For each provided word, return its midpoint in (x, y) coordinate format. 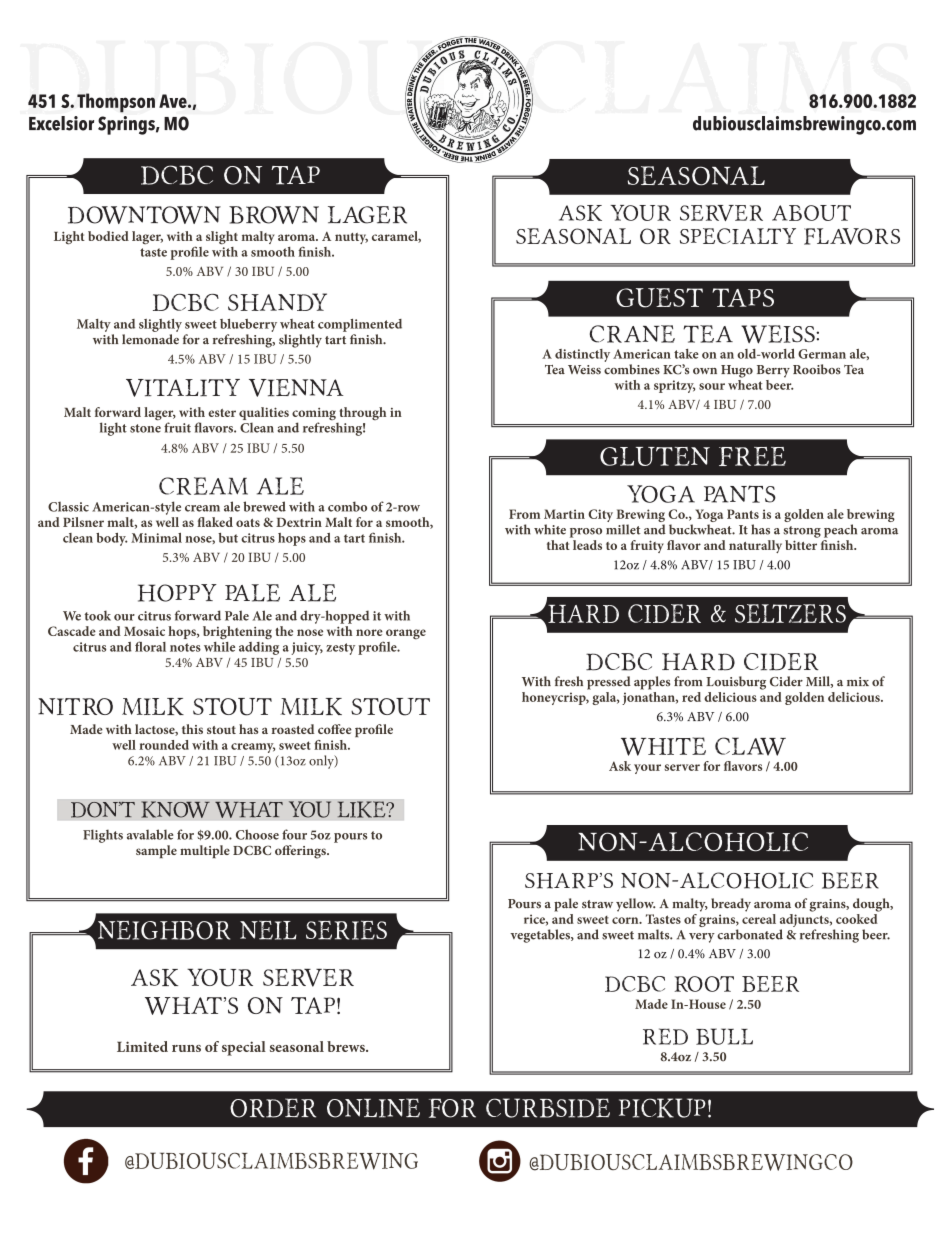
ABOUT (811, 213)
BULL (724, 1036)
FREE (752, 456)
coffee (335, 729)
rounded (164, 745)
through (361, 415)
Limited (142, 1046)
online (373, 1108)
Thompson (116, 103)
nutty (351, 238)
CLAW (750, 746)
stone (145, 428)
